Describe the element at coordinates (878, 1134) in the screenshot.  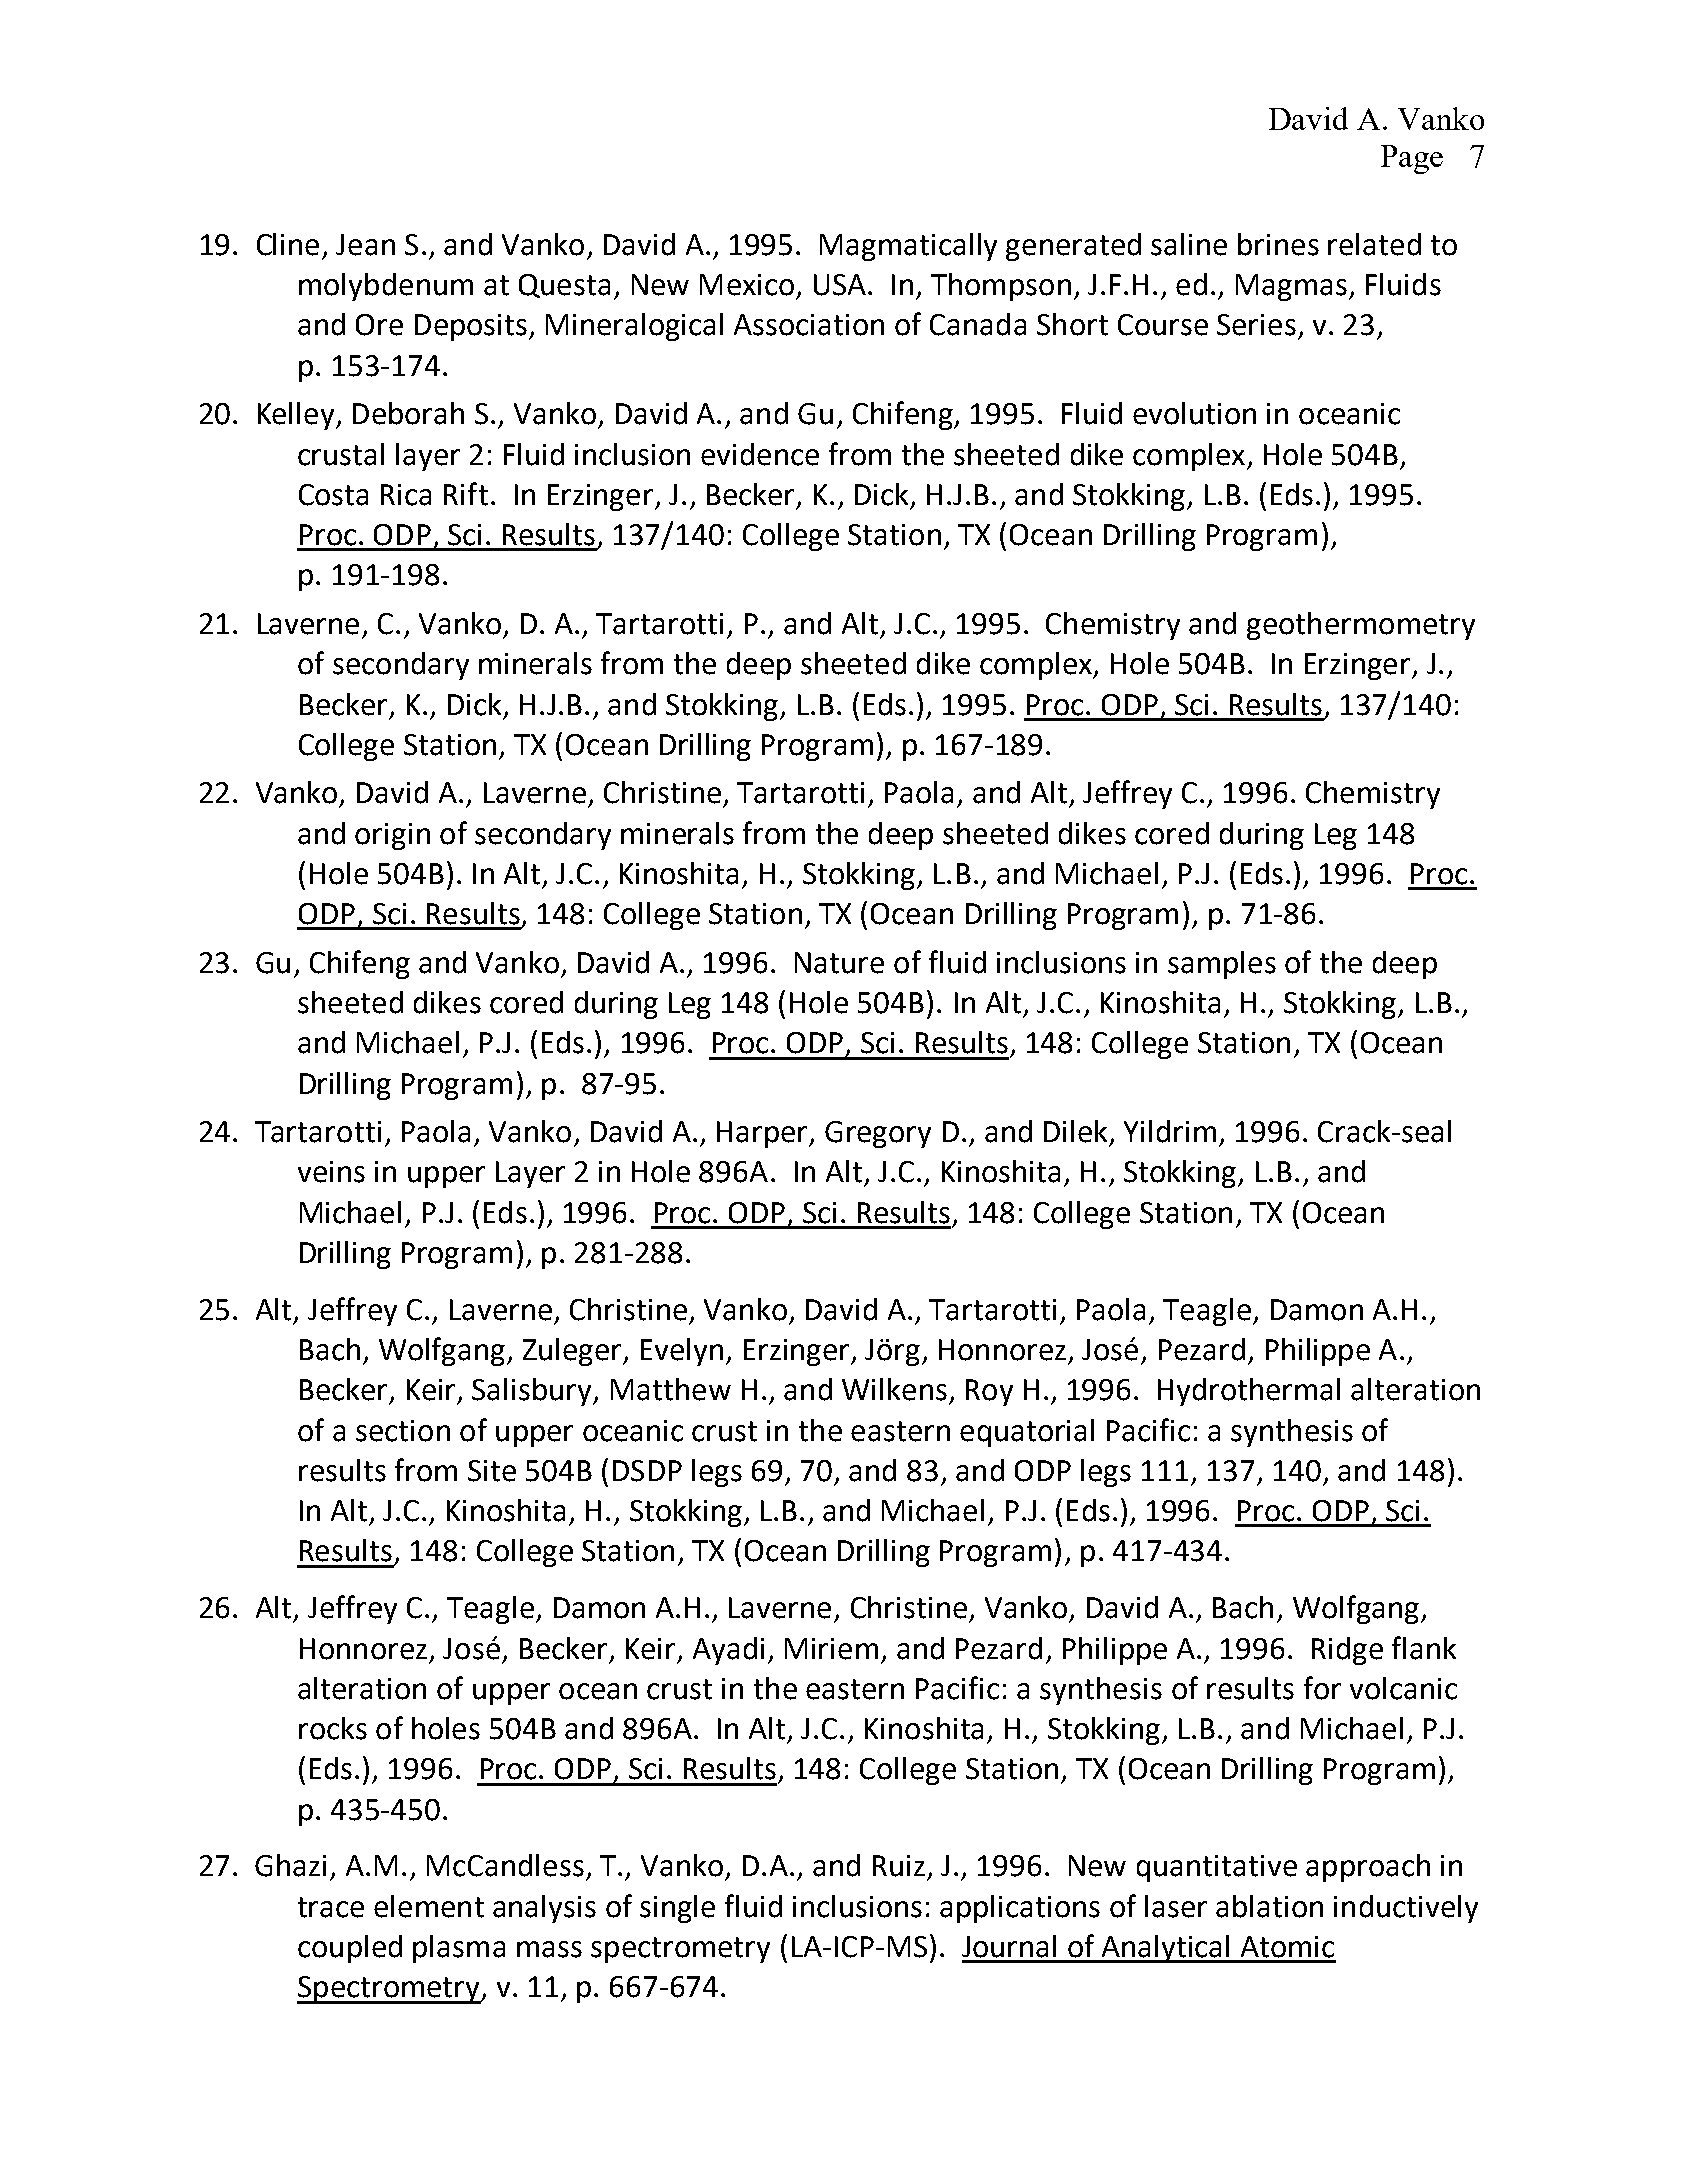
I see `Gregory` at that location.
